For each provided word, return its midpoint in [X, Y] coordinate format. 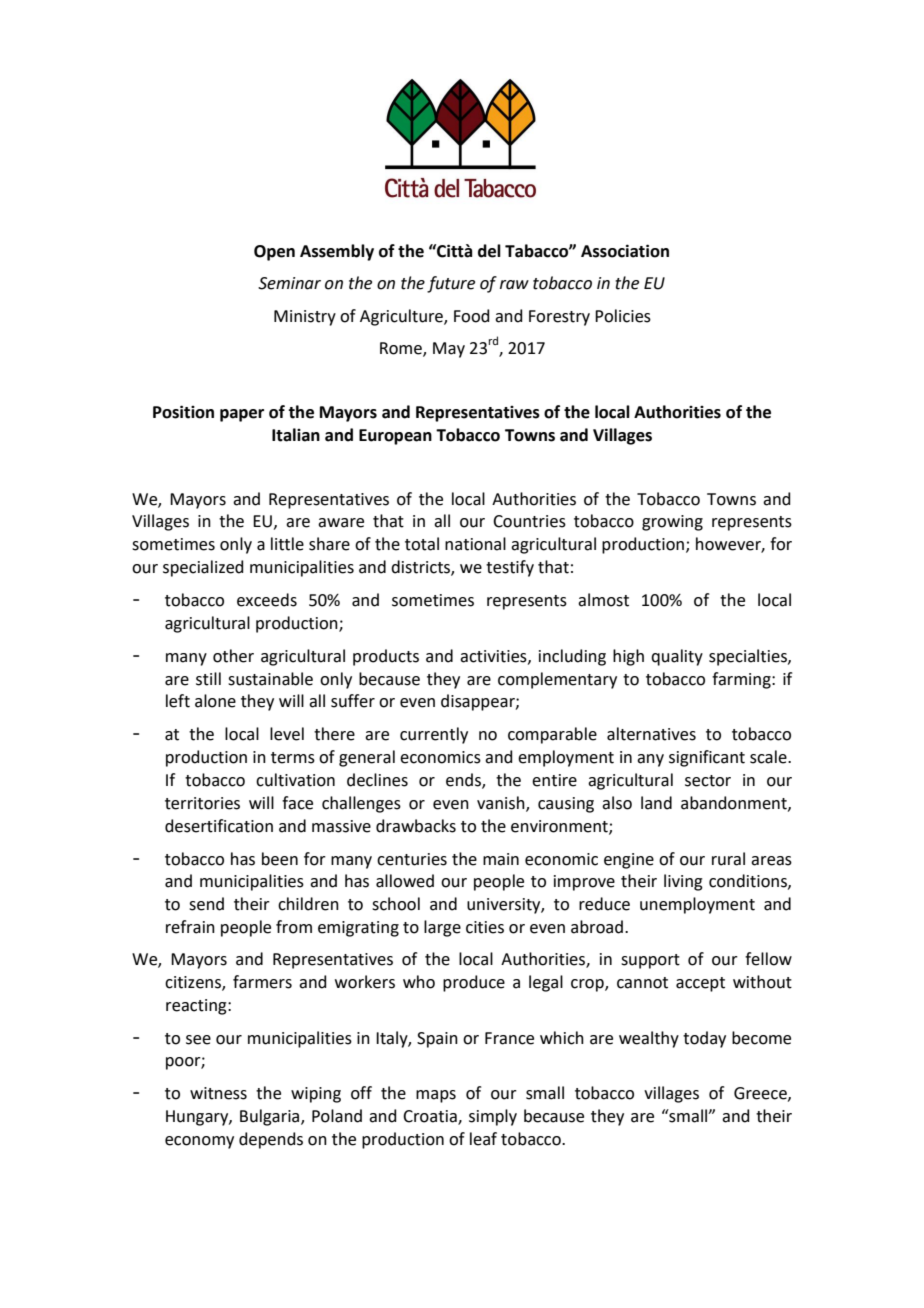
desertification [219, 826]
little [287, 544]
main [501, 859]
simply [493, 1117]
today [704, 1039]
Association [625, 251]
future [451, 284]
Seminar [289, 283]
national [475, 544]
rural [728, 859]
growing [672, 523]
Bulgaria [271, 1117]
